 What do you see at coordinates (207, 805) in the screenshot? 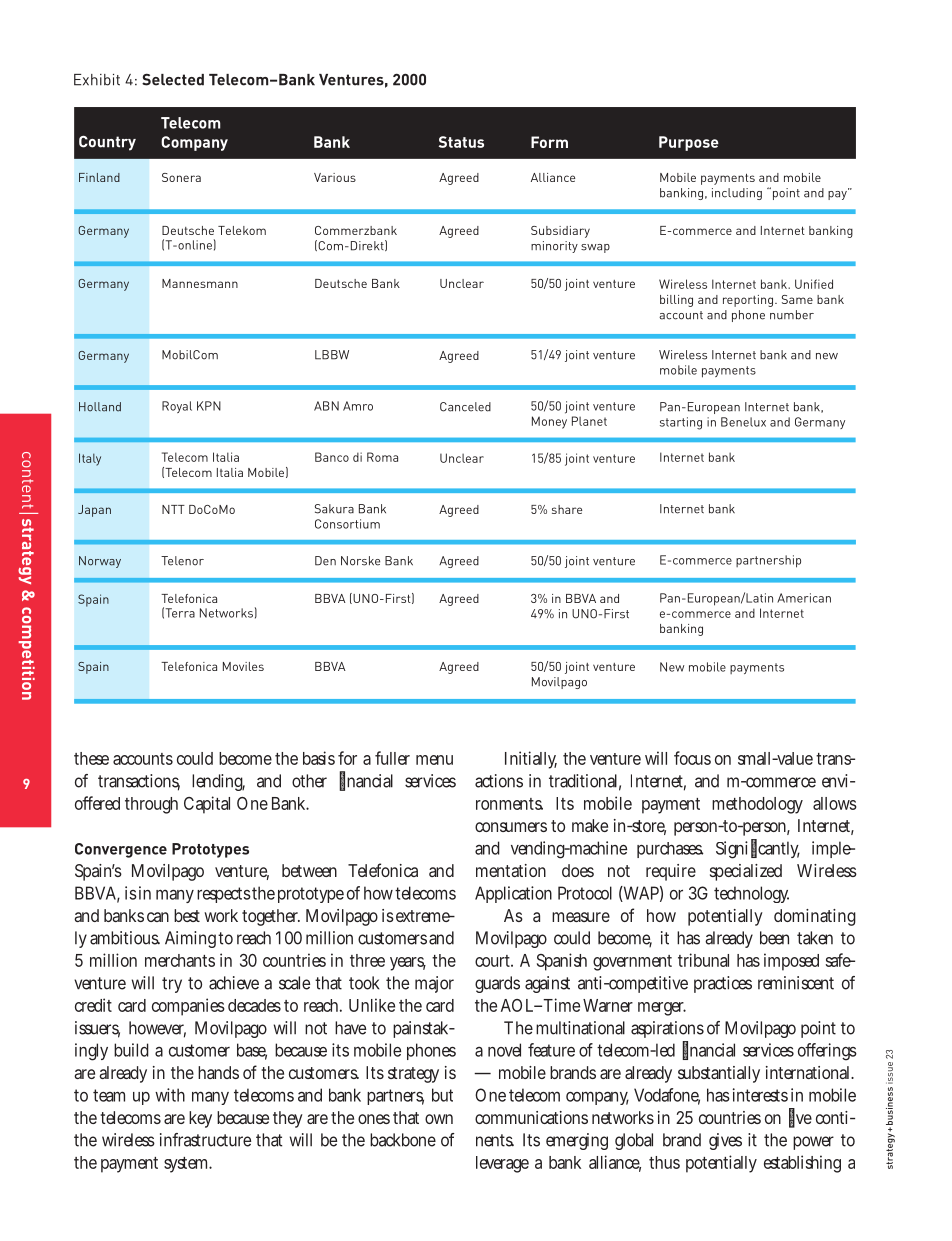
I see `Capital` at bounding box center [207, 805].
